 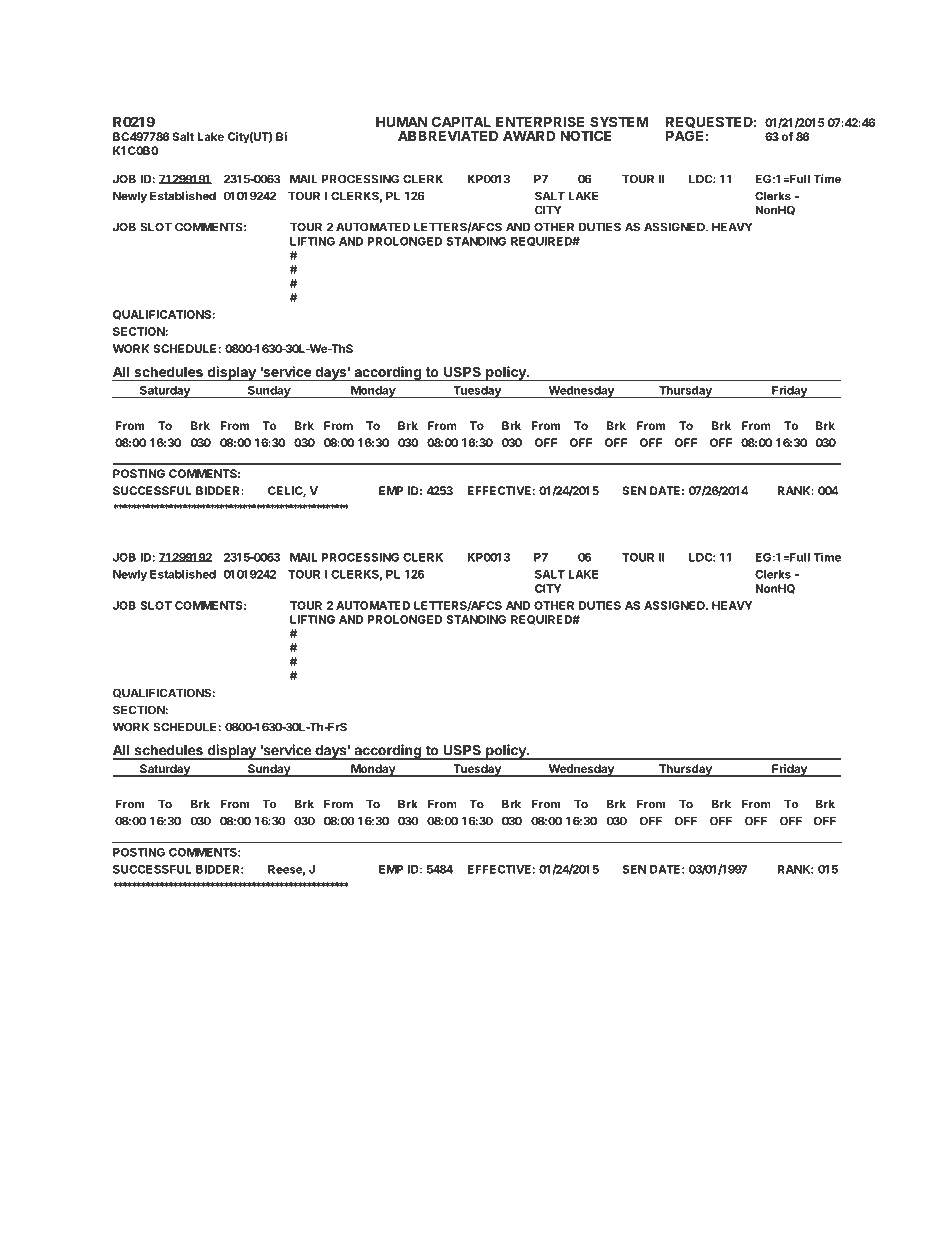 I want to click on ABBREVIATED, so click(x=448, y=135).
